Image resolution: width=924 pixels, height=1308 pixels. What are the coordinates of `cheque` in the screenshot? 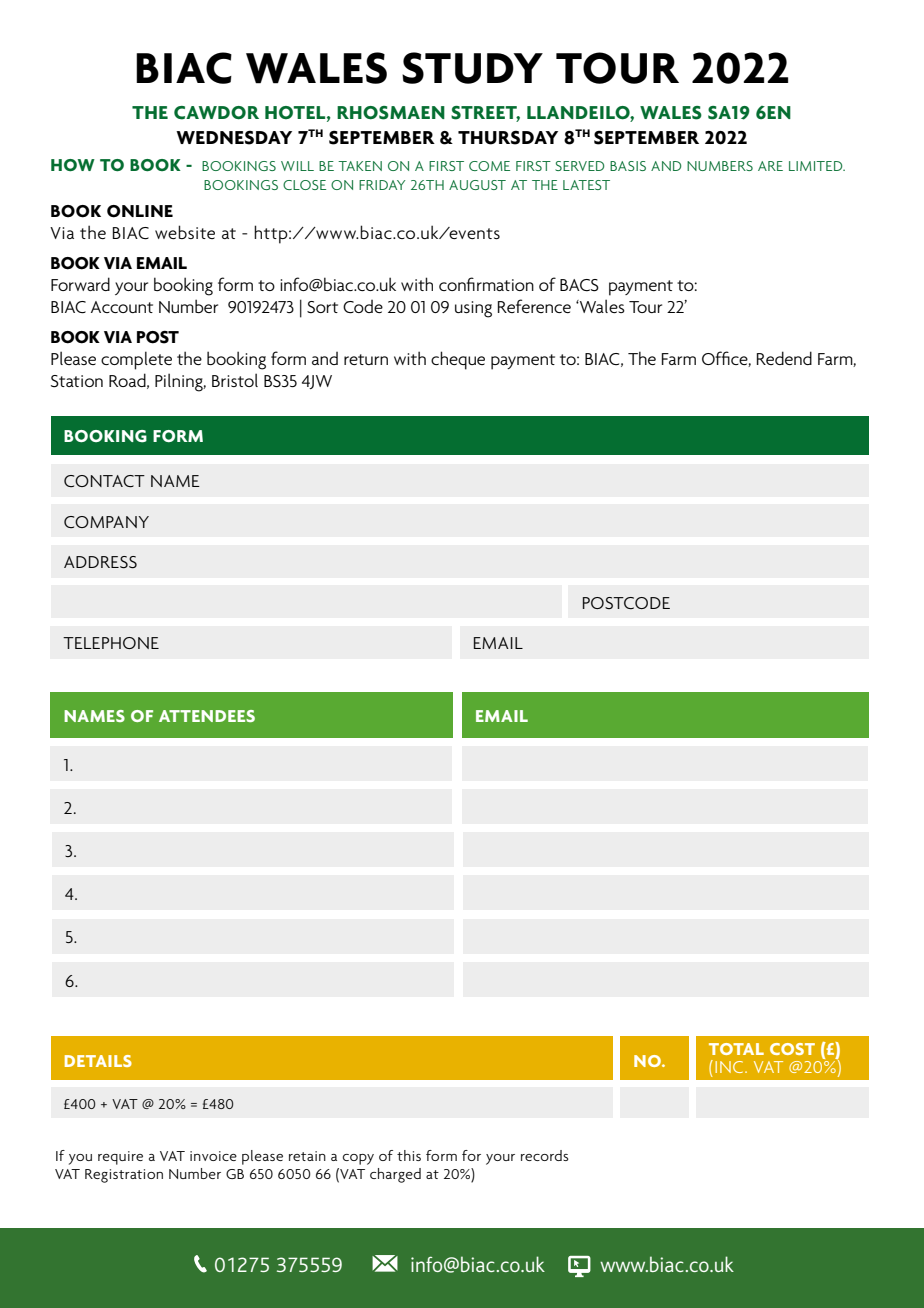 It's located at (458, 360).
